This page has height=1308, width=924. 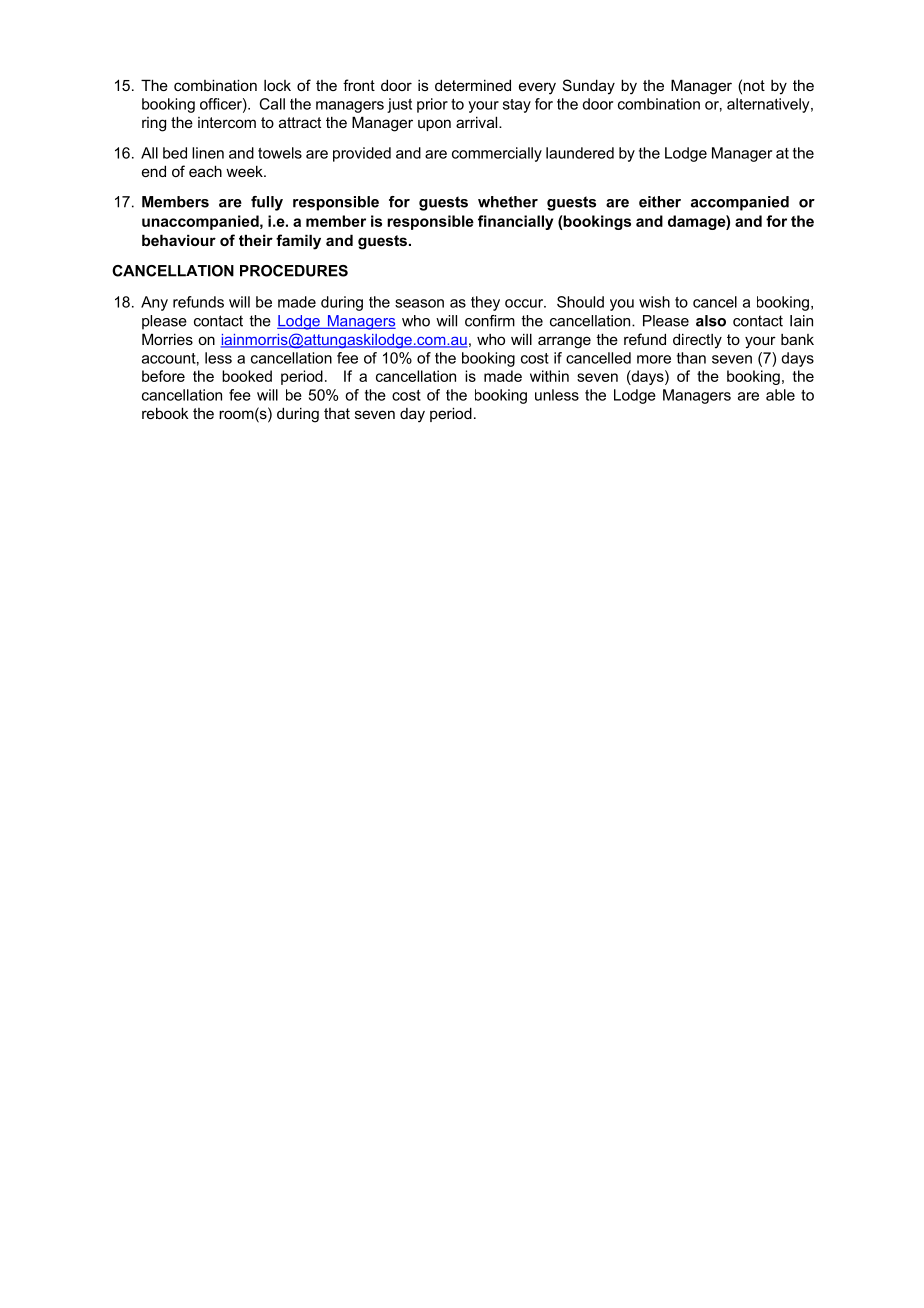 What do you see at coordinates (294, 271) in the page?
I see `PROCEDURES` at bounding box center [294, 271].
